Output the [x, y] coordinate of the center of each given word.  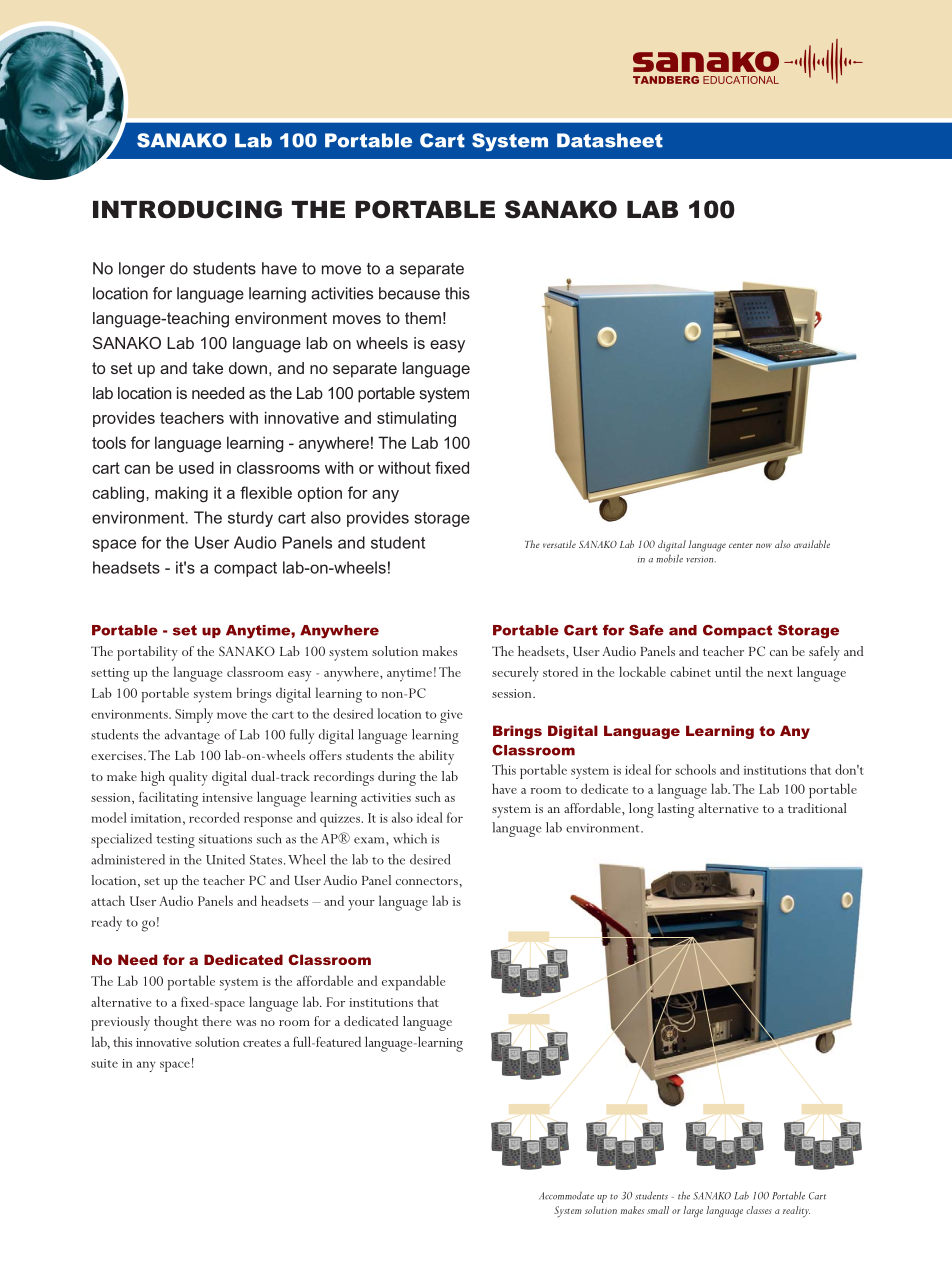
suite [104, 1063]
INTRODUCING [187, 209]
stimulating [416, 419]
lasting [676, 810]
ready [106, 923]
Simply [194, 715]
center [741, 545]
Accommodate [566, 1195]
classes [759, 1210]
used [196, 467]
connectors [428, 881]
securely [515, 674]
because [409, 293]
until [728, 671]
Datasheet [610, 140]
